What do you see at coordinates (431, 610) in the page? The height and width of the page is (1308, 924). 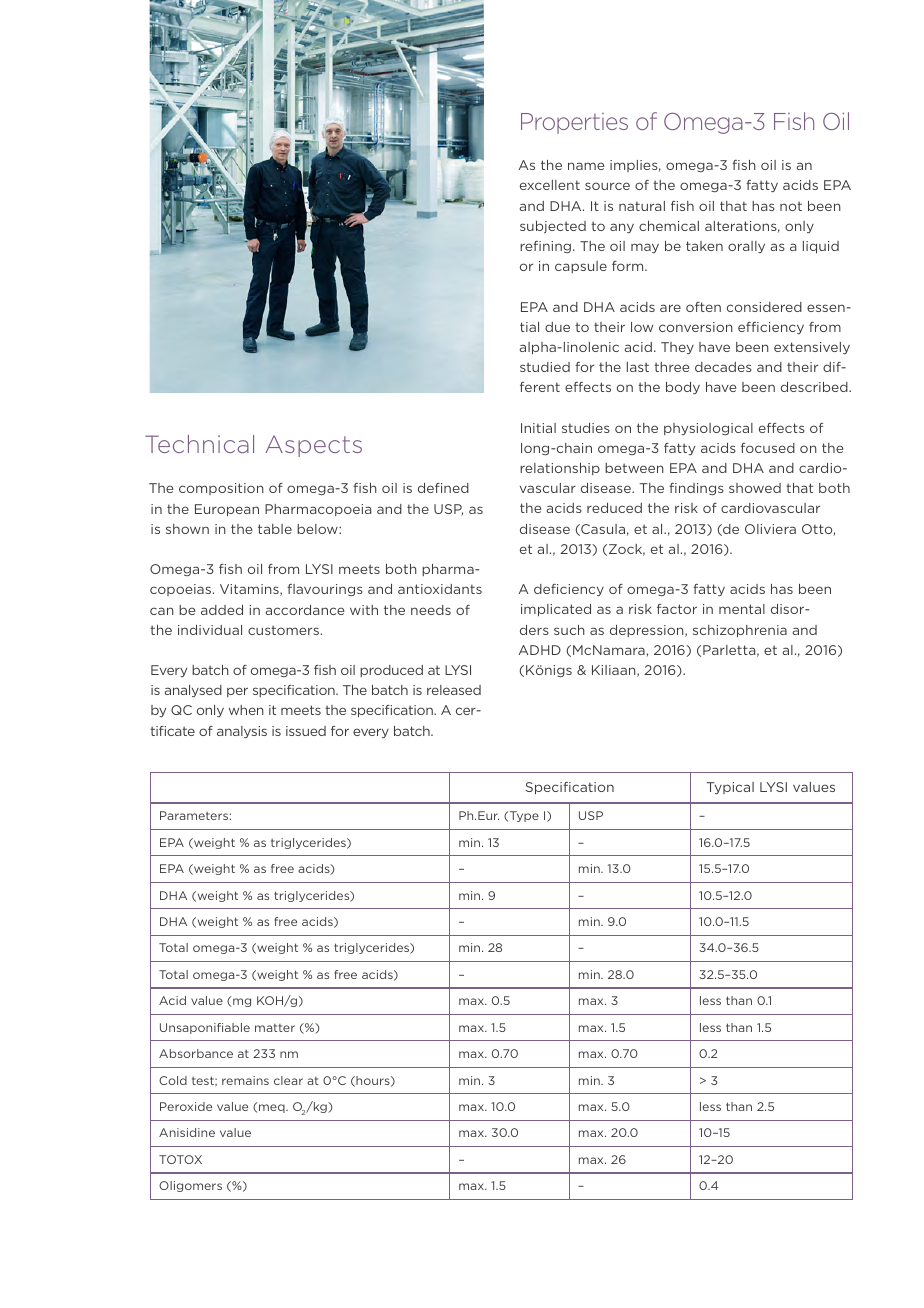 I see `needs` at bounding box center [431, 610].
